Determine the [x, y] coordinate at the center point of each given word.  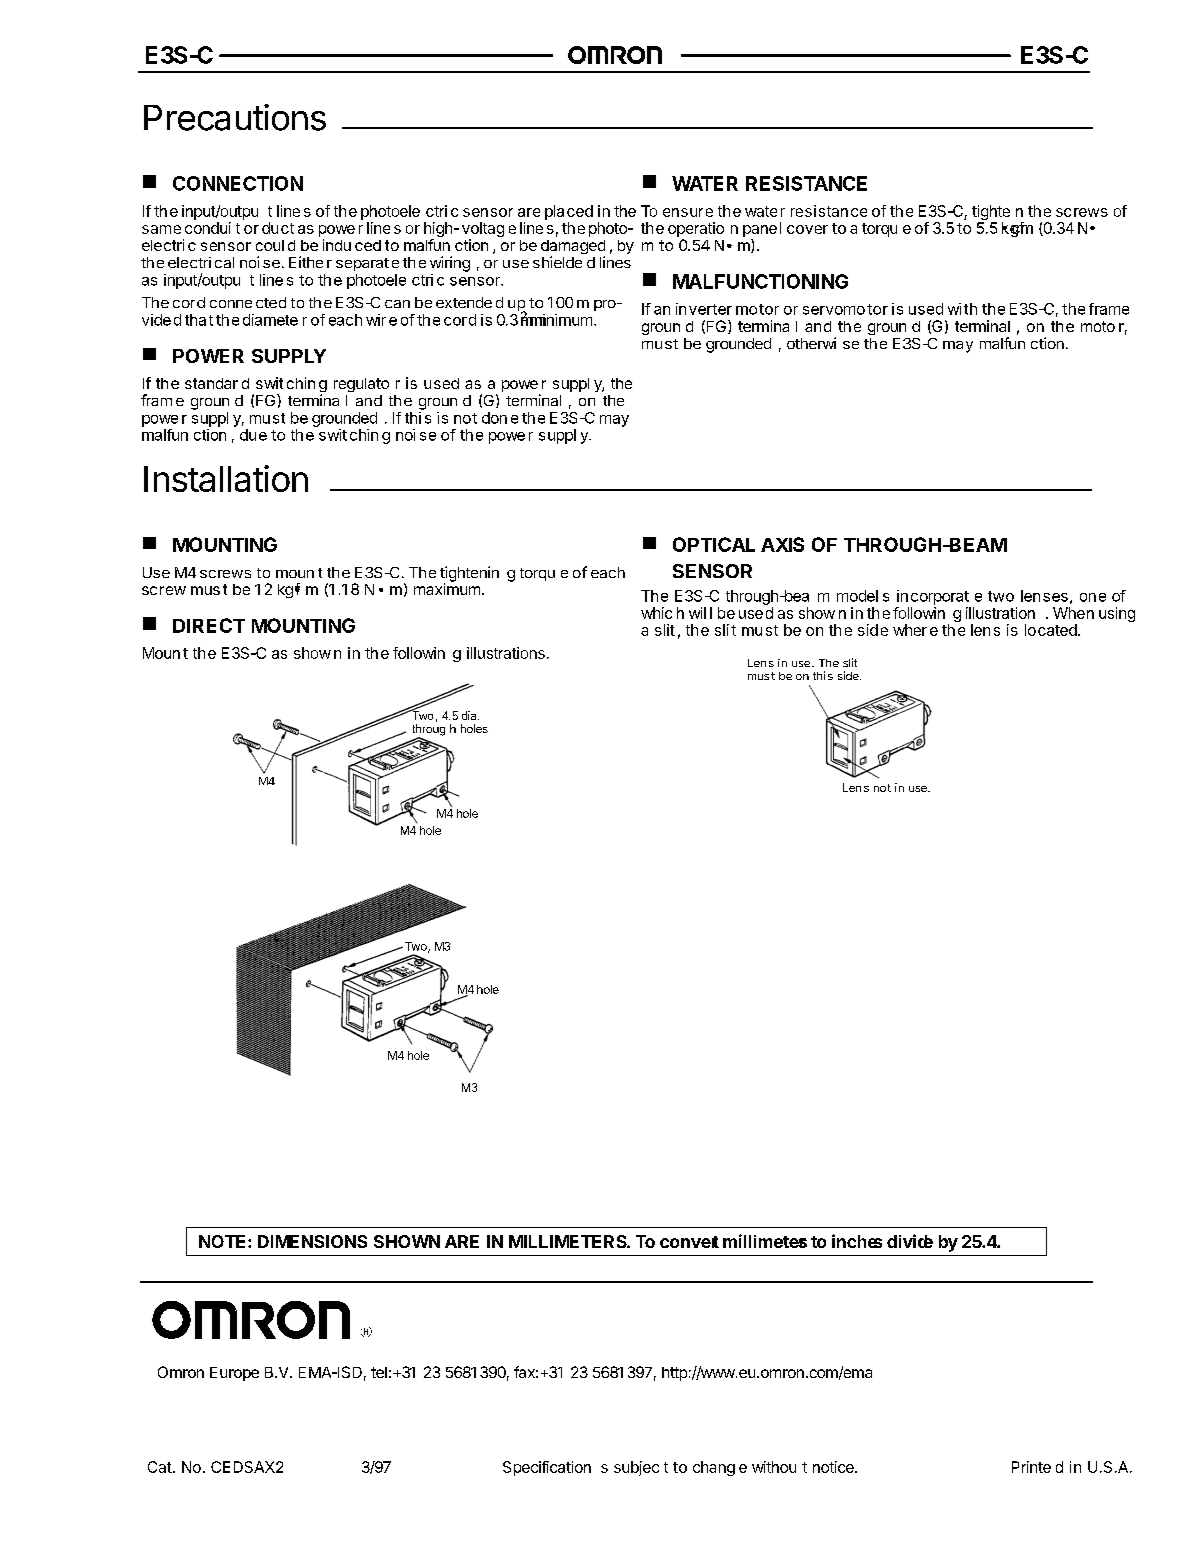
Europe [234, 1374]
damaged [573, 248]
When [1073, 613]
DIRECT [209, 625]
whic [656, 613]
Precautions [235, 117]
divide [910, 1241]
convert [689, 1242]
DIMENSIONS [312, 1241]
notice [834, 1467]
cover [807, 229]
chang [714, 1468]
